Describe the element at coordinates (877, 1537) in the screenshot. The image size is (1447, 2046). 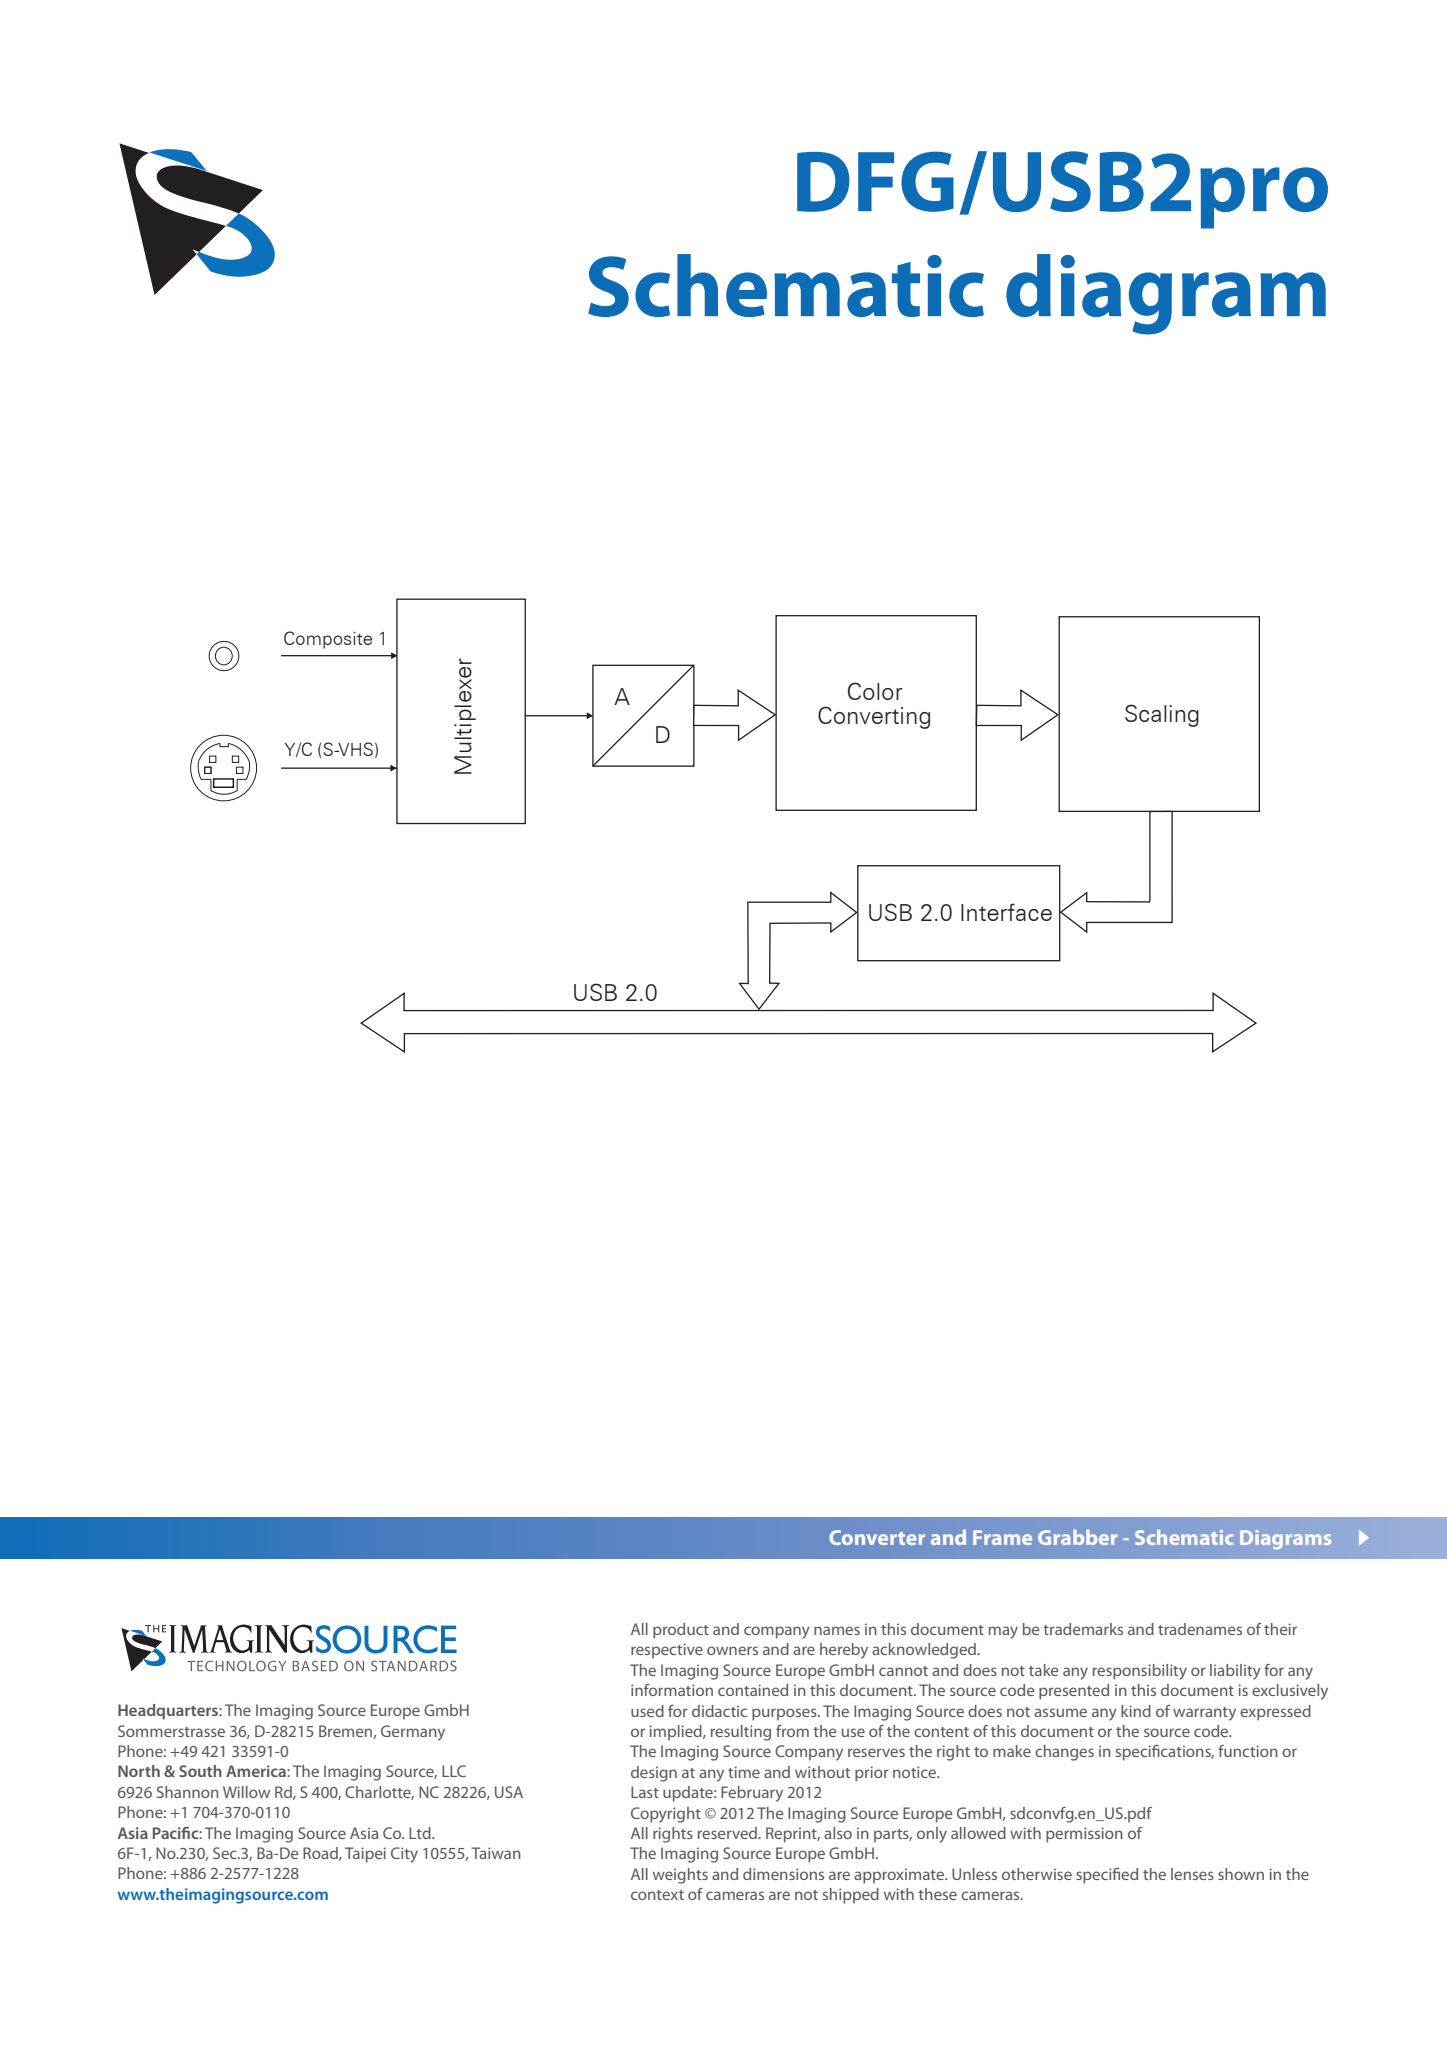
I see `Converter` at that location.
